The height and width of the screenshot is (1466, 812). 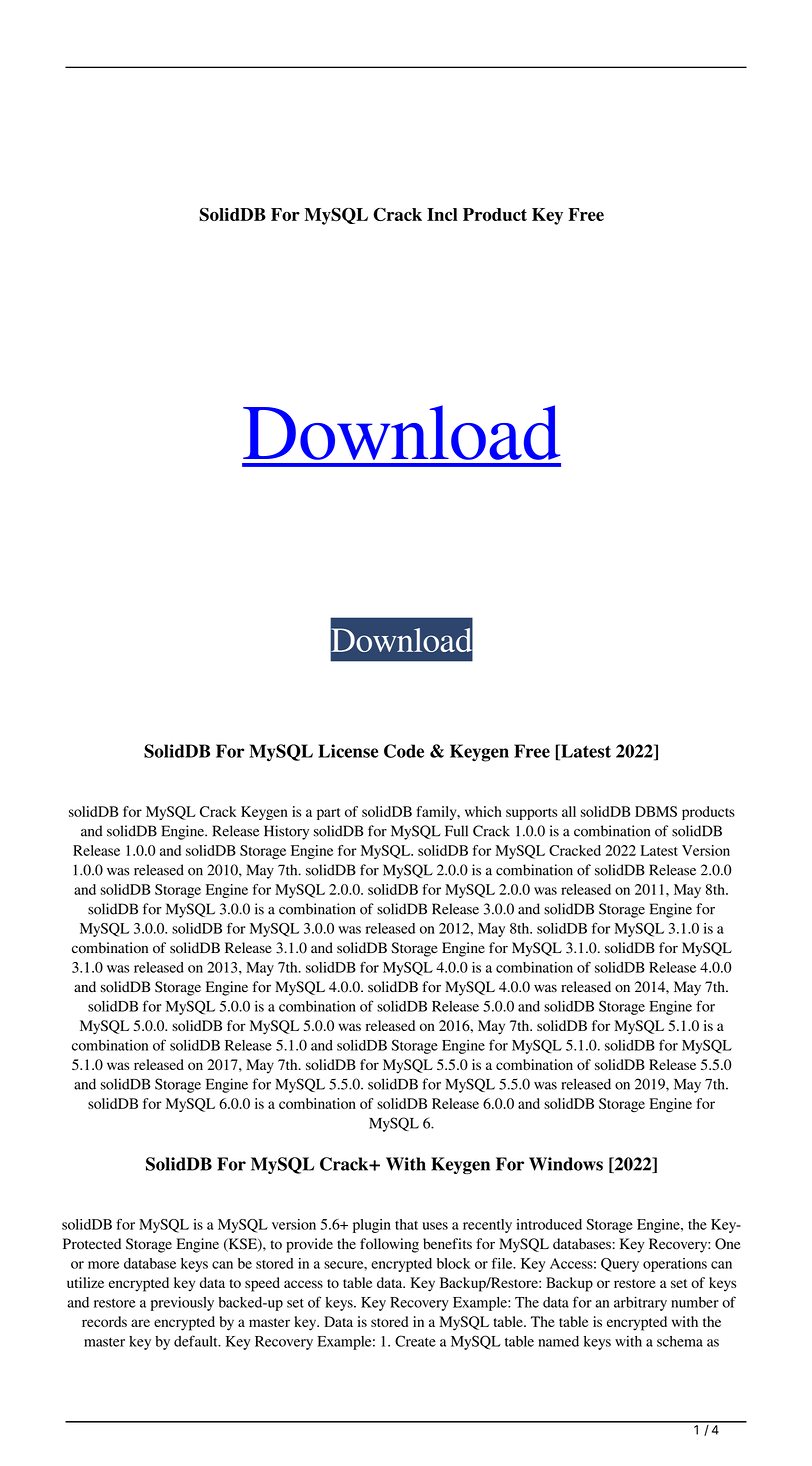 I want to click on arbitrary, so click(x=640, y=1303).
